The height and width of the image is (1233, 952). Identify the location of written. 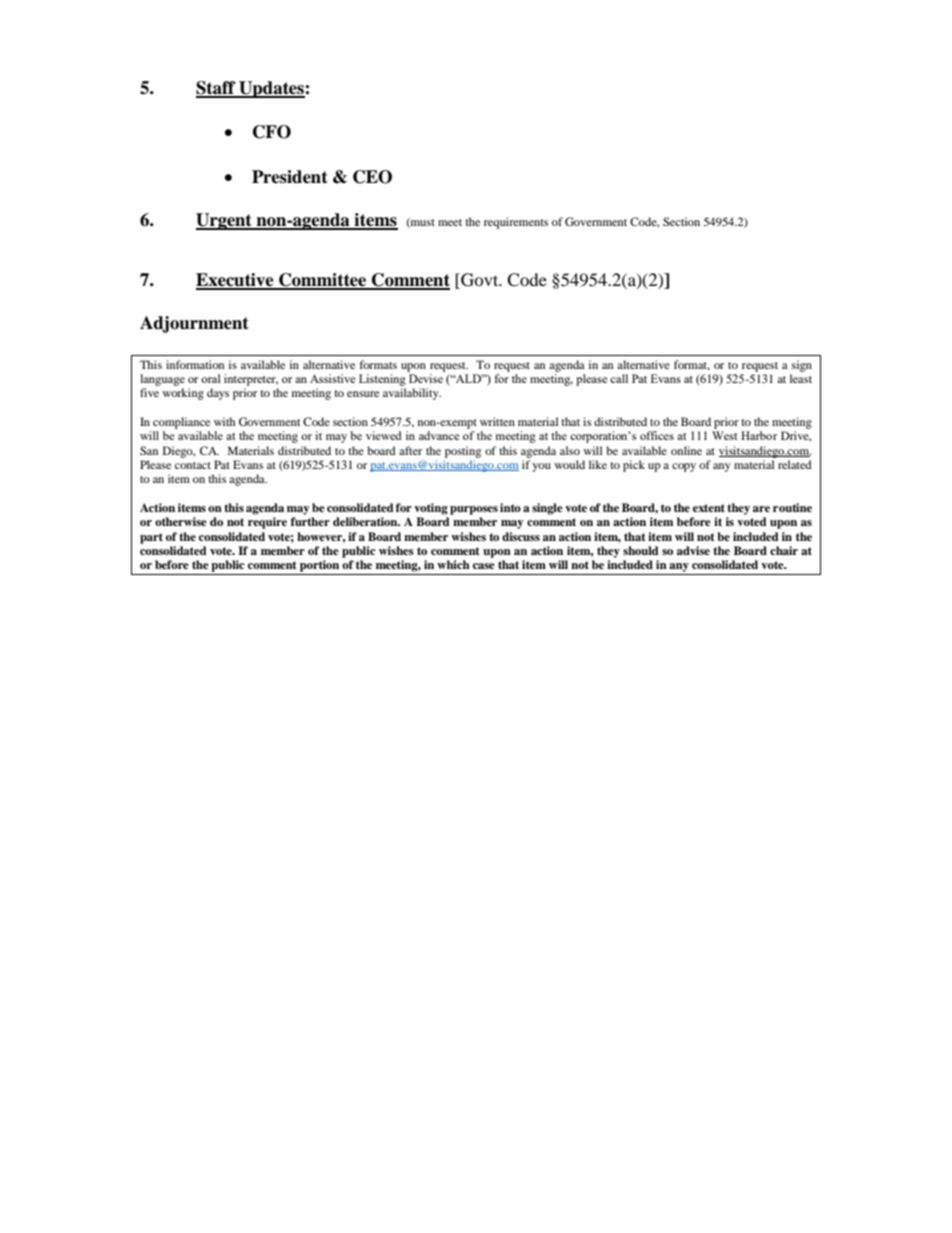
(497, 421).
